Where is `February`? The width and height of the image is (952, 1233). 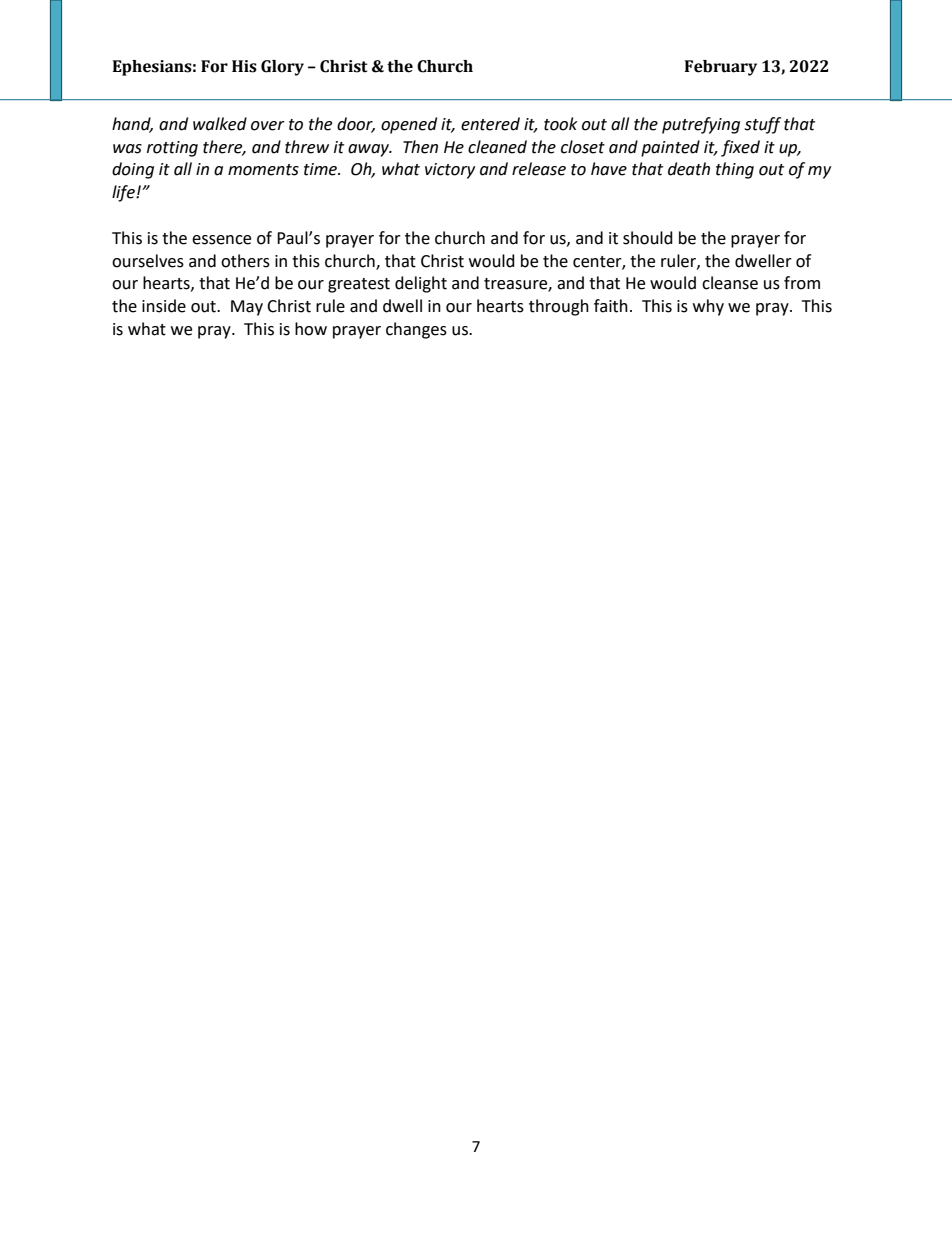
February is located at coordinates (721, 68).
